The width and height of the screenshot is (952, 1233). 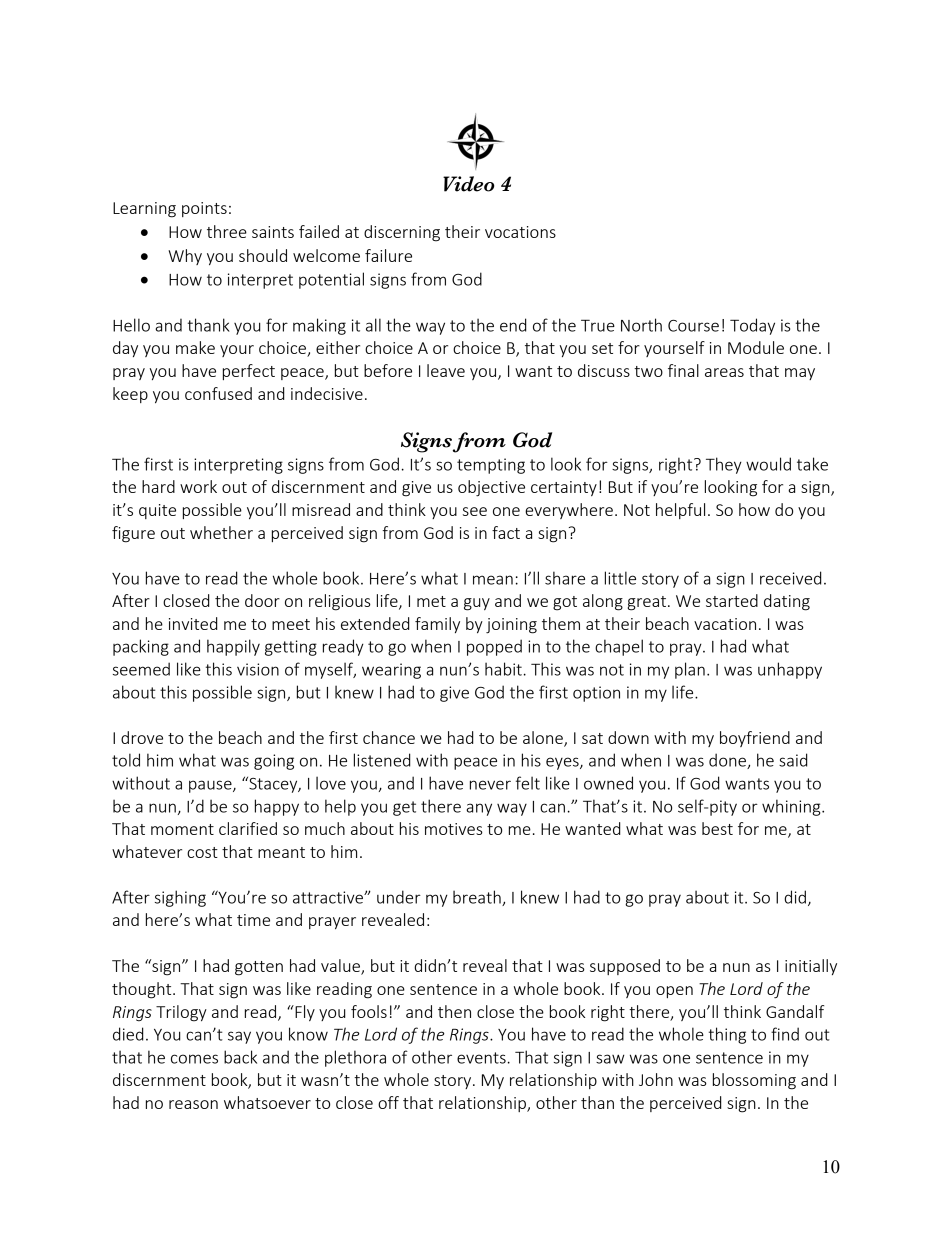 I want to click on popped, so click(x=494, y=647).
